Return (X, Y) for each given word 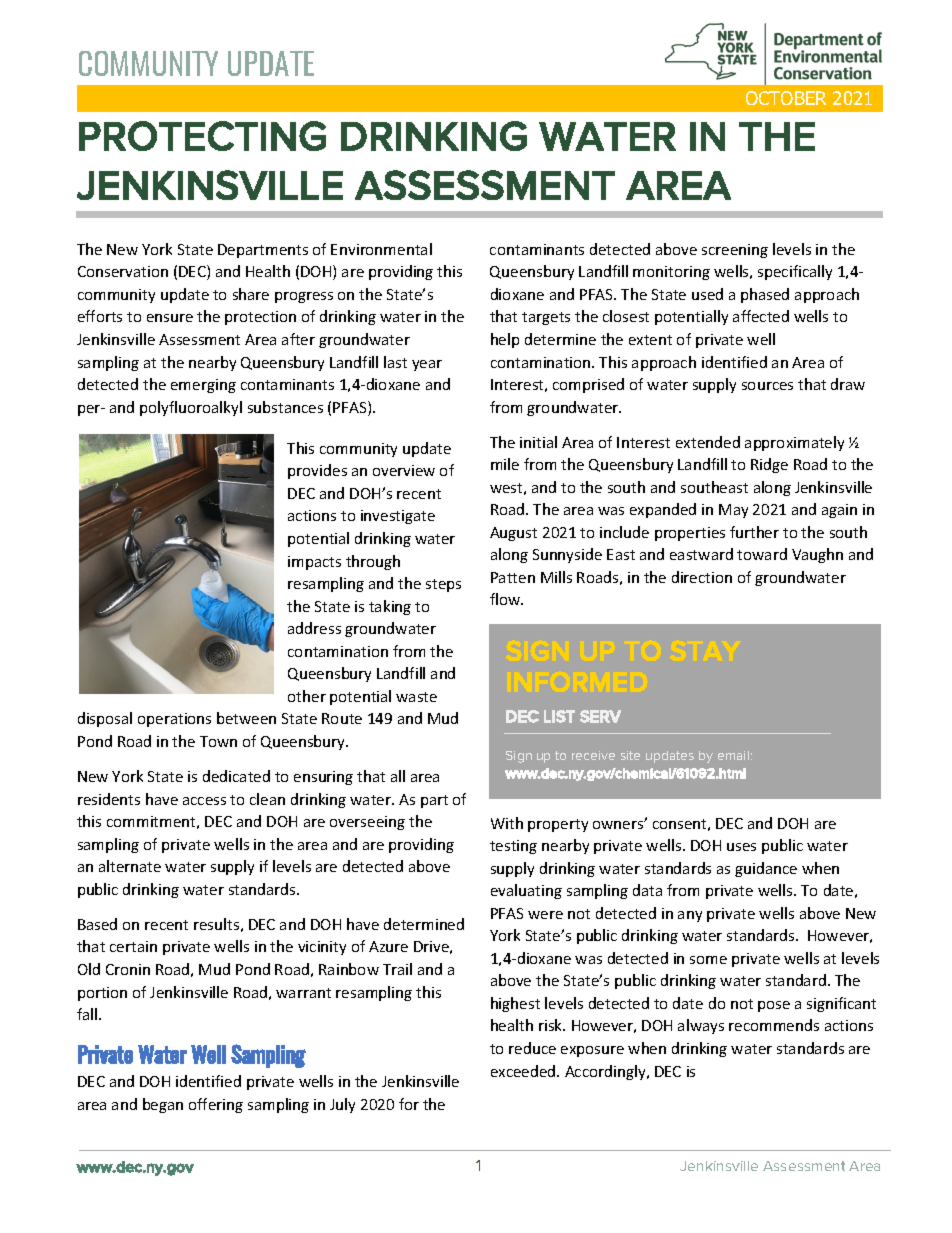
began (163, 1105)
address (314, 628)
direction (702, 577)
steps (443, 585)
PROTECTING (202, 136)
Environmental (381, 249)
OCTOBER (786, 98)
